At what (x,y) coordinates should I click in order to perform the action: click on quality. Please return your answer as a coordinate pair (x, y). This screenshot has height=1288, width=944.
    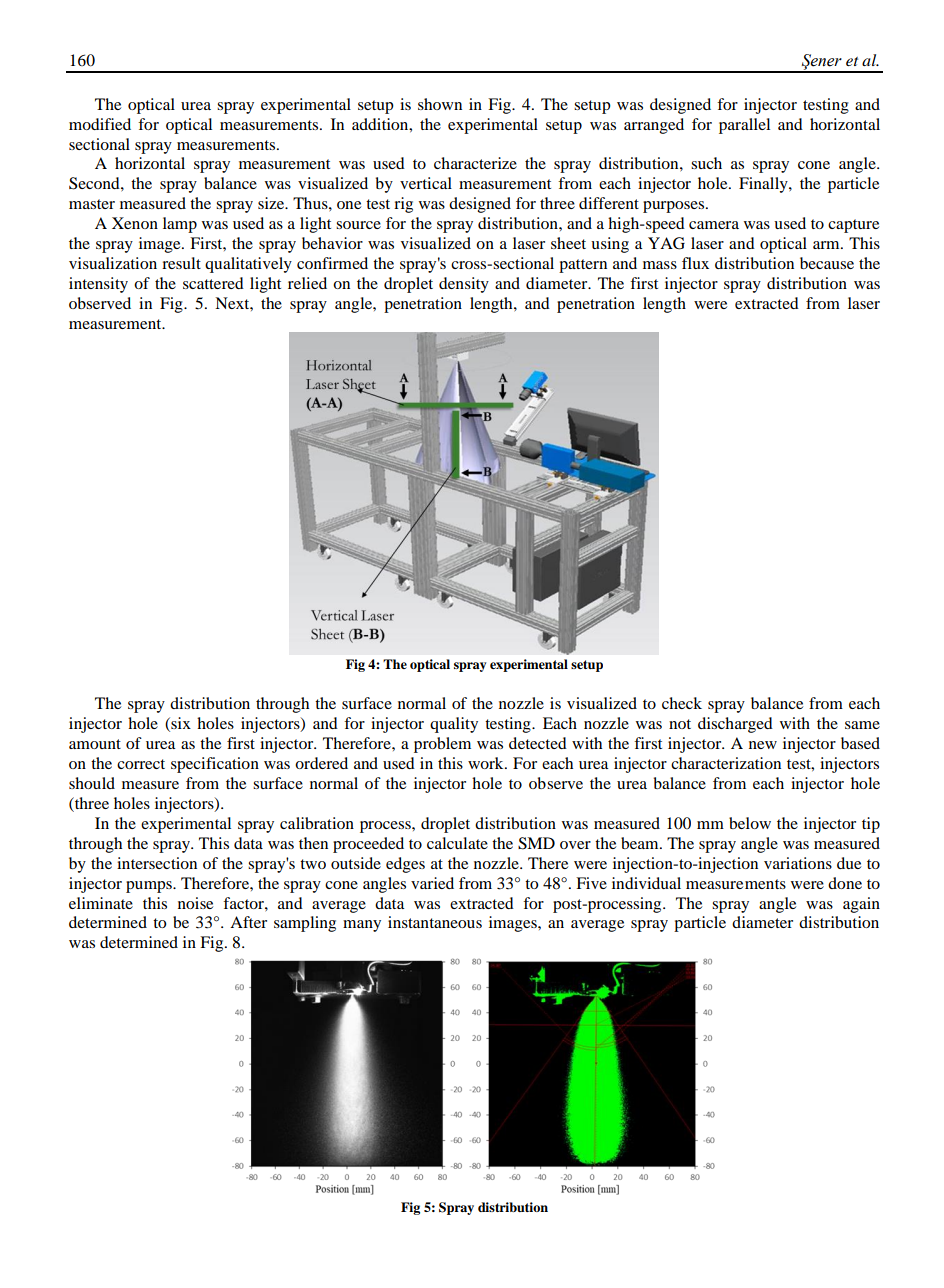
    Looking at the image, I should click on (454, 725).
